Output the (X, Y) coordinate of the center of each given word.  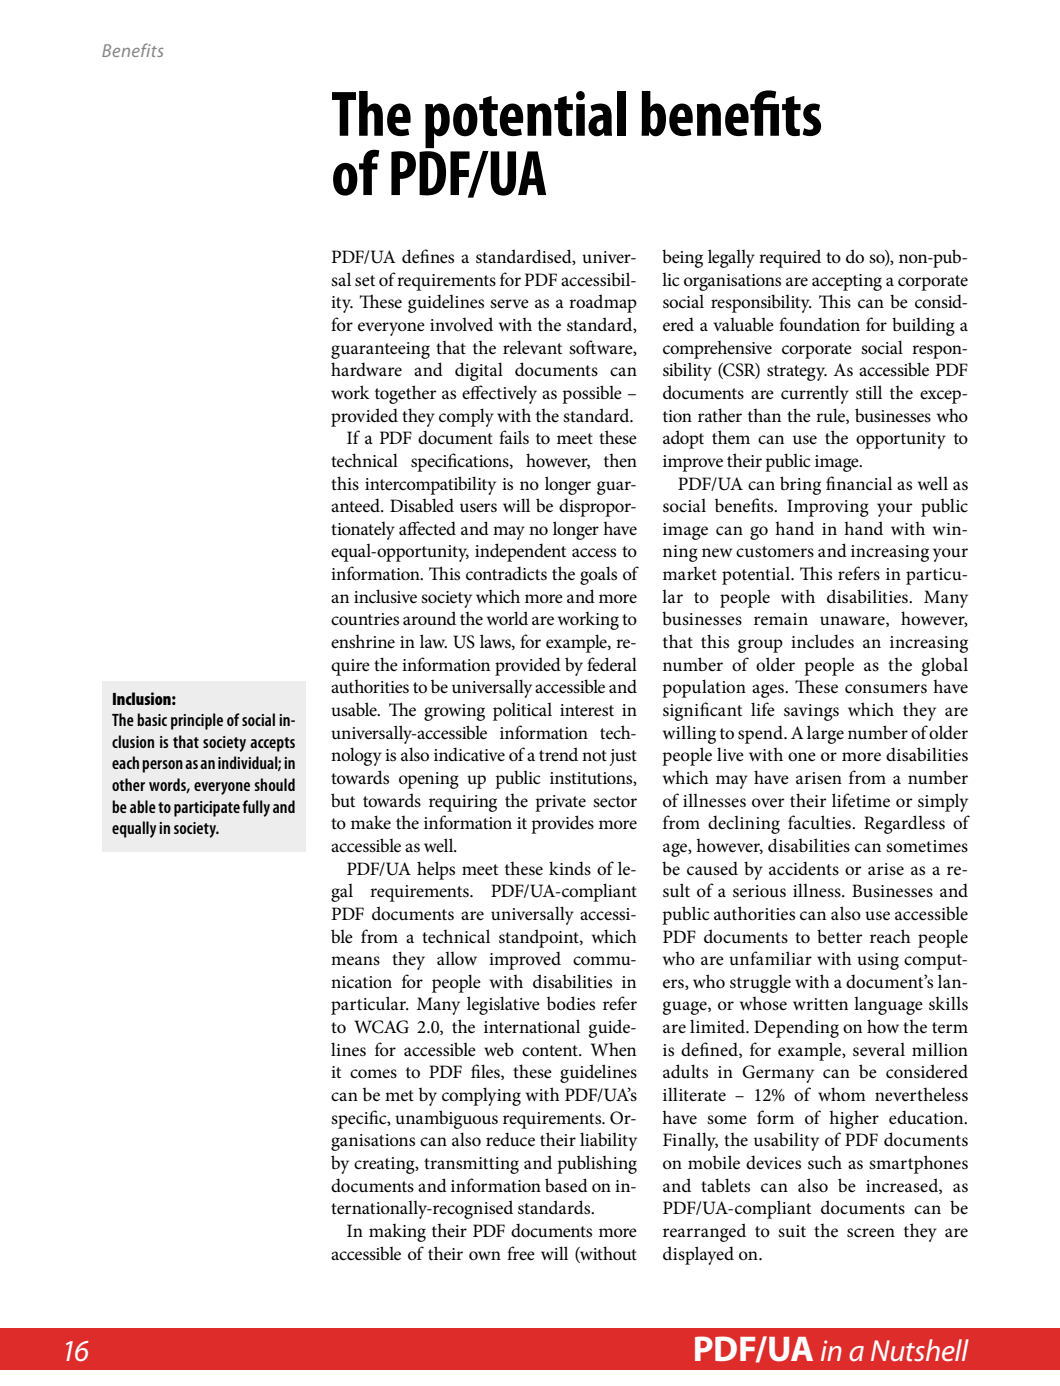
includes (822, 641)
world (507, 618)
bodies (571, 1003)
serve (509, 303)
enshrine (363, 641)
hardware (366, 369)
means (355, 961)
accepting (847, 282)
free (521, 1253)
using (878, 961)
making (397, 1233)
